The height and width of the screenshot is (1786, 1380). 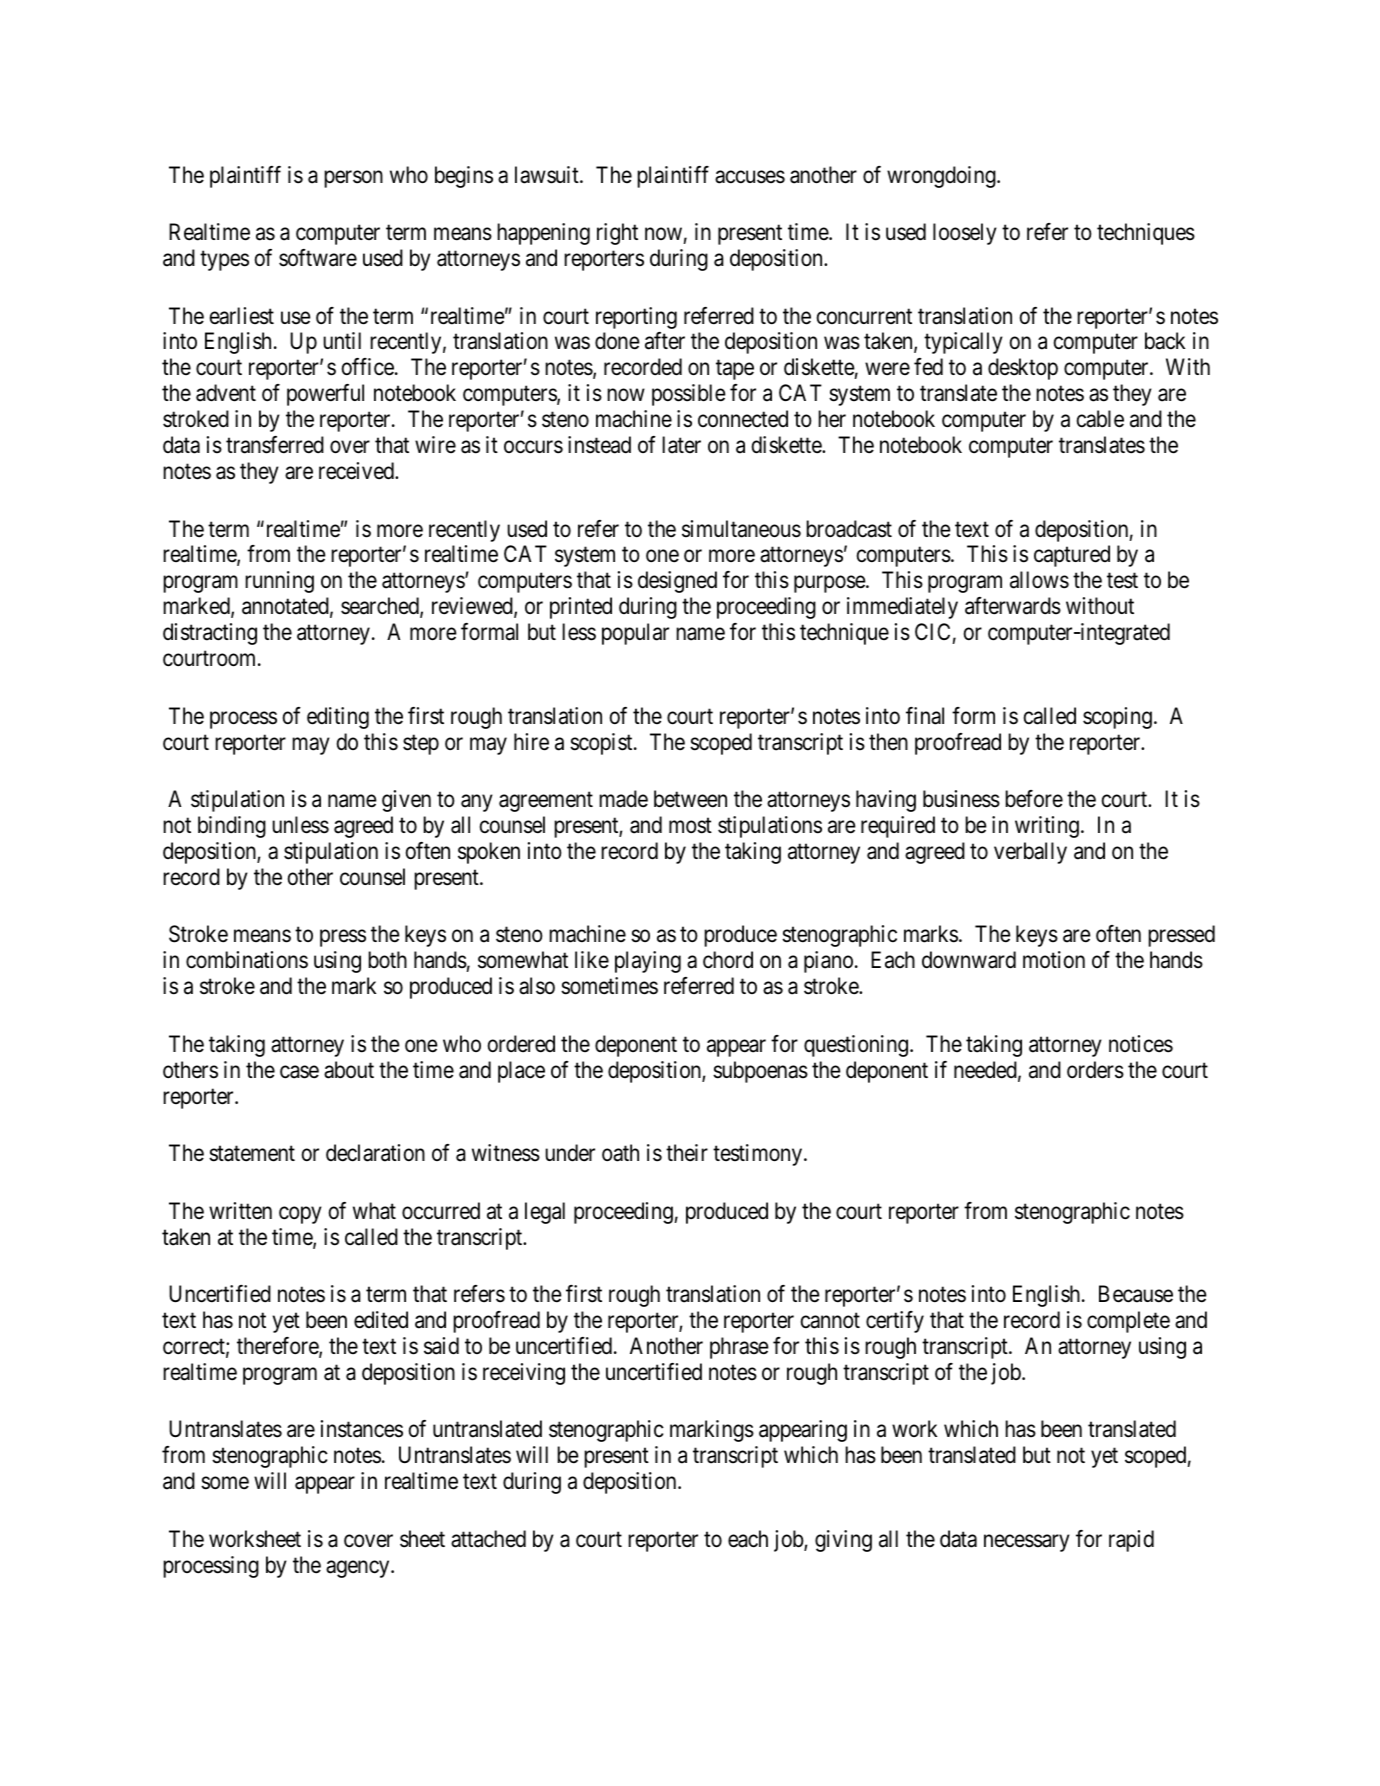 I want to click on captured, so click(x=1072, y=556).
